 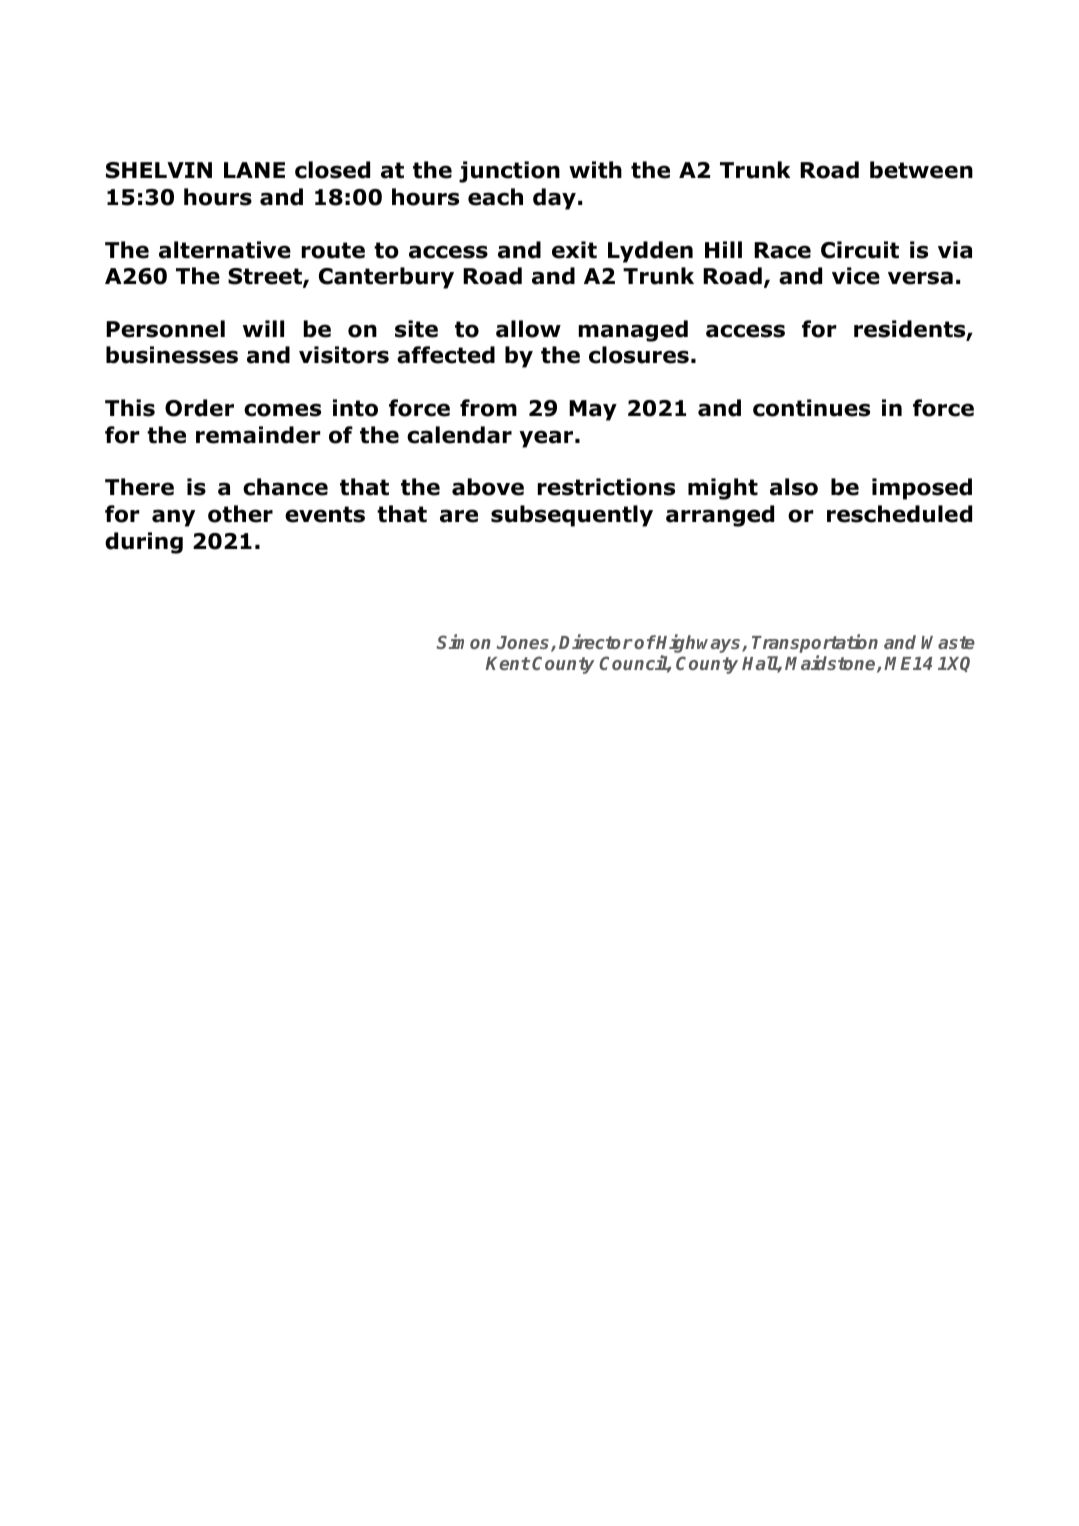 What do you see at coordinates (144, 543) in the screenshot?
I see `during` at bounding box center [144, 543].
